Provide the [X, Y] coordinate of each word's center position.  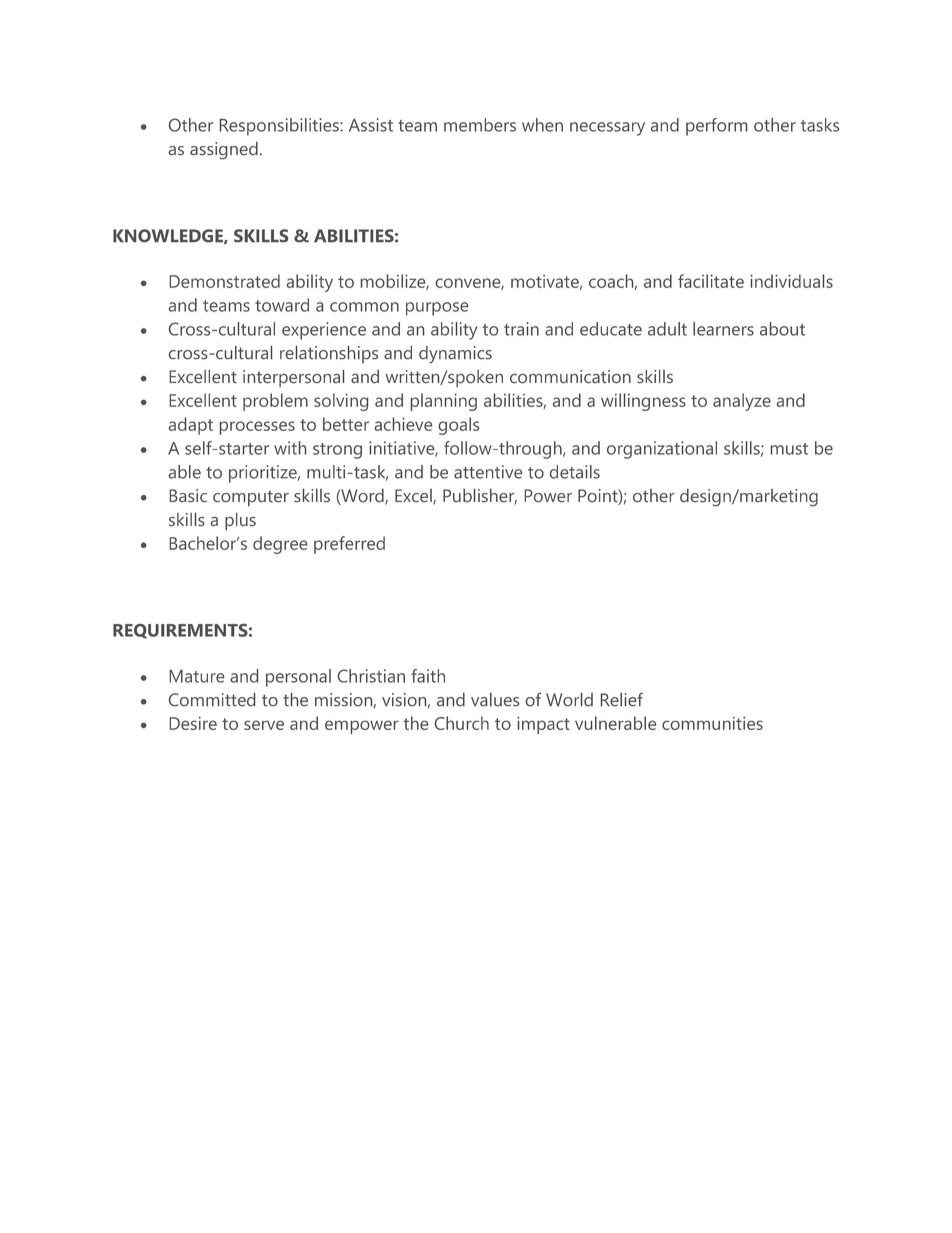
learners [723, 329]
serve [264, 725]
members [480, 125]
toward [282, 305]
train [521, 329]
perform [716, 127]
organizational [662, 450]
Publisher [480, 496]
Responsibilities [280, 127]
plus [240, 521]
